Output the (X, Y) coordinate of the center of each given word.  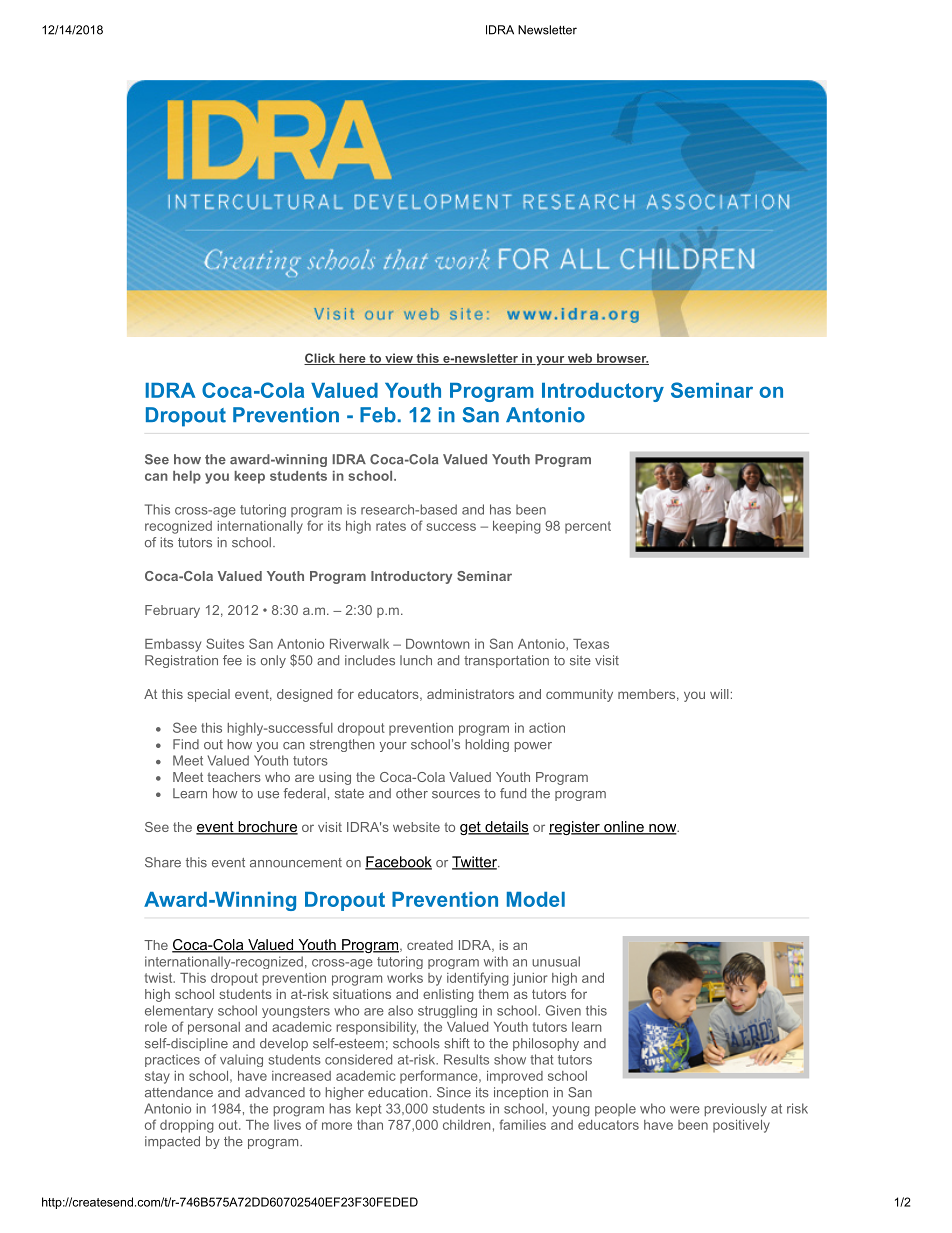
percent (588, 527)
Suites (225, 643)
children (467, 1125)
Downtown (438, 644)
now (663, 829)
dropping (187, 1126)
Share (163, 862)
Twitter (475, 863)
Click (321, 359)
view (399, 359)
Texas (591, 644)
